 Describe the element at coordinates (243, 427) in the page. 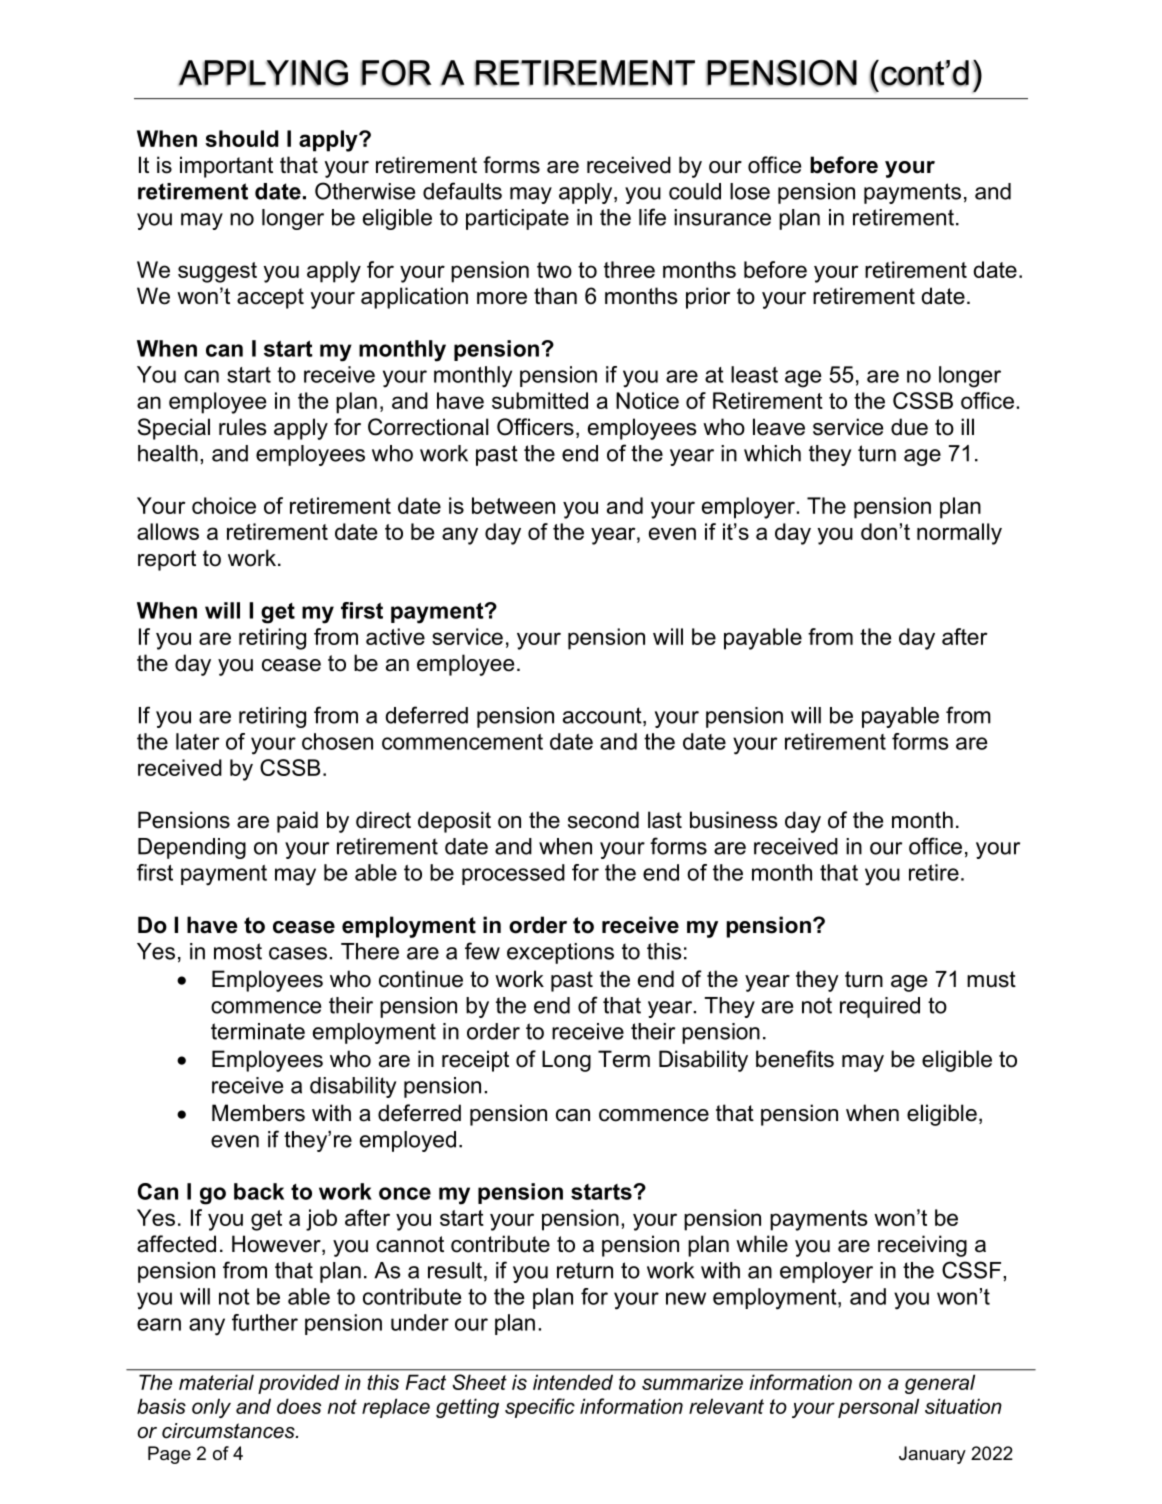

I see `rules` at that location.
